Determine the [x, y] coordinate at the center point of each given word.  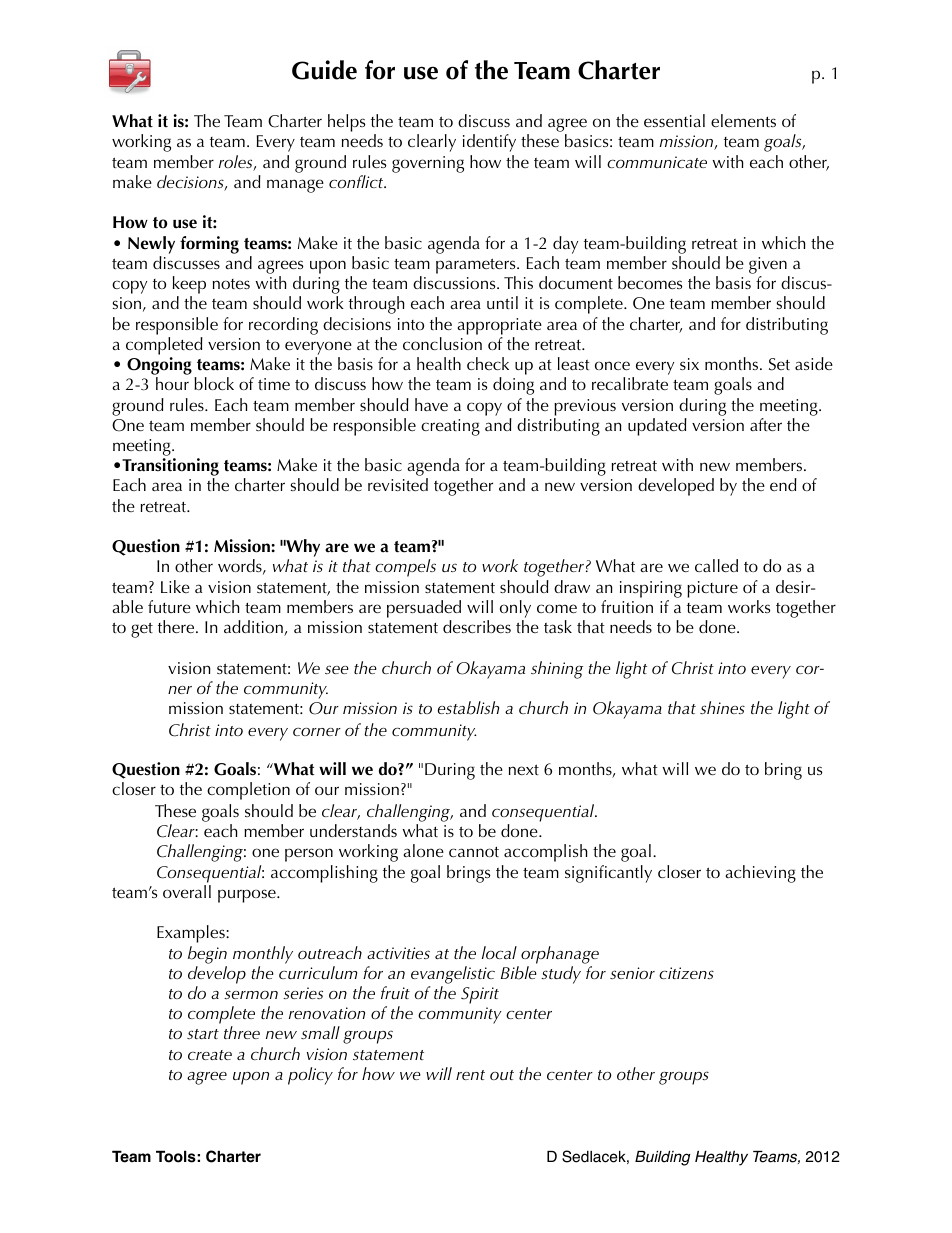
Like [175, 586]
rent [470, 1075]
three [242, 1032]
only [515, 609]
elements [743, 120]
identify [489, 143]
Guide [324, 70]
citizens [686, 973]
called [716, 565]
